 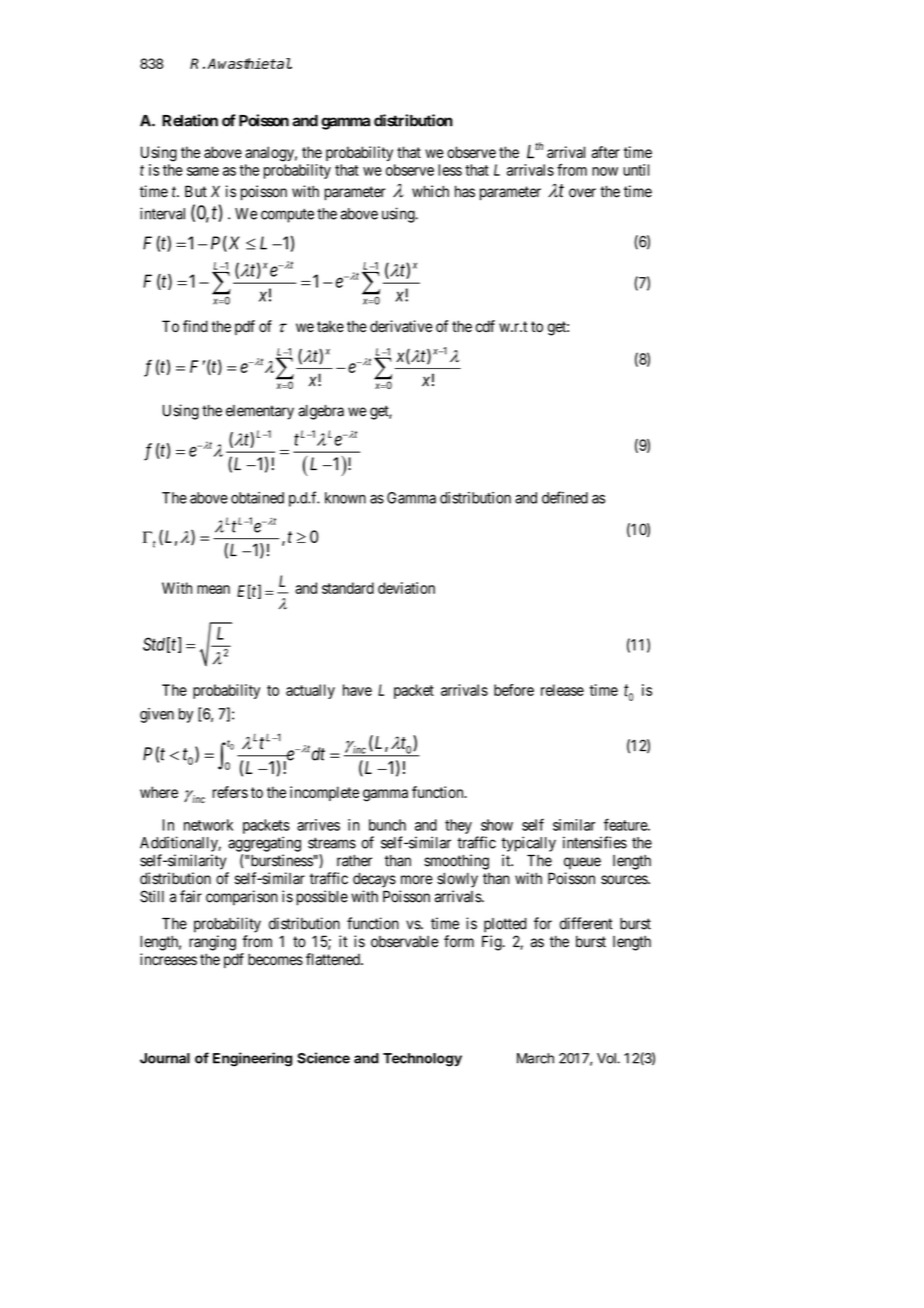 I want to click on which, so click(x=430, y=191).
